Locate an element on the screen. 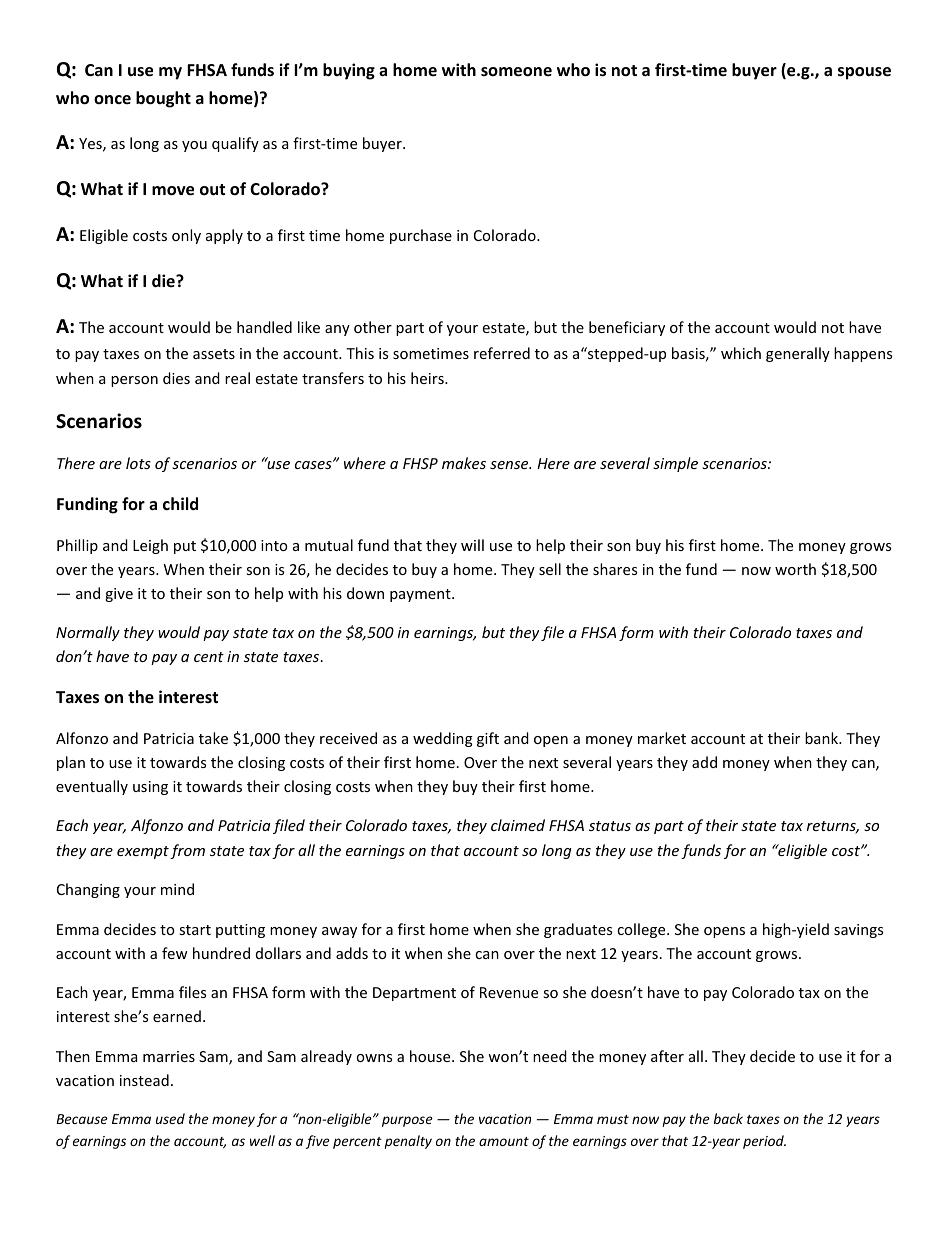 The width and height of the screenshot is (952, 1233). referred is located at coordinates (502, 353).
